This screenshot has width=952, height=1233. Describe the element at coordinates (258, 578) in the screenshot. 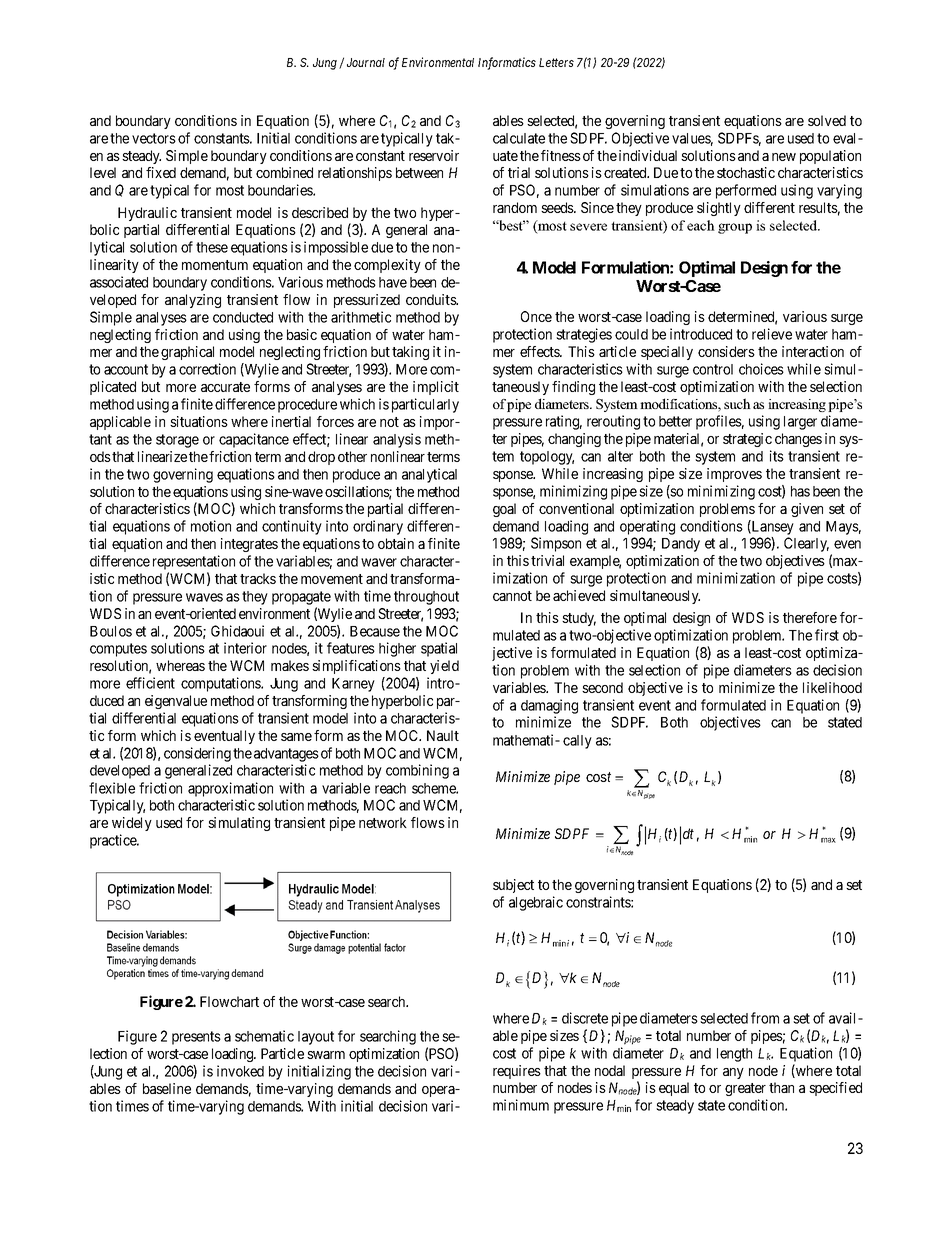

I see `tracks` at that location.
